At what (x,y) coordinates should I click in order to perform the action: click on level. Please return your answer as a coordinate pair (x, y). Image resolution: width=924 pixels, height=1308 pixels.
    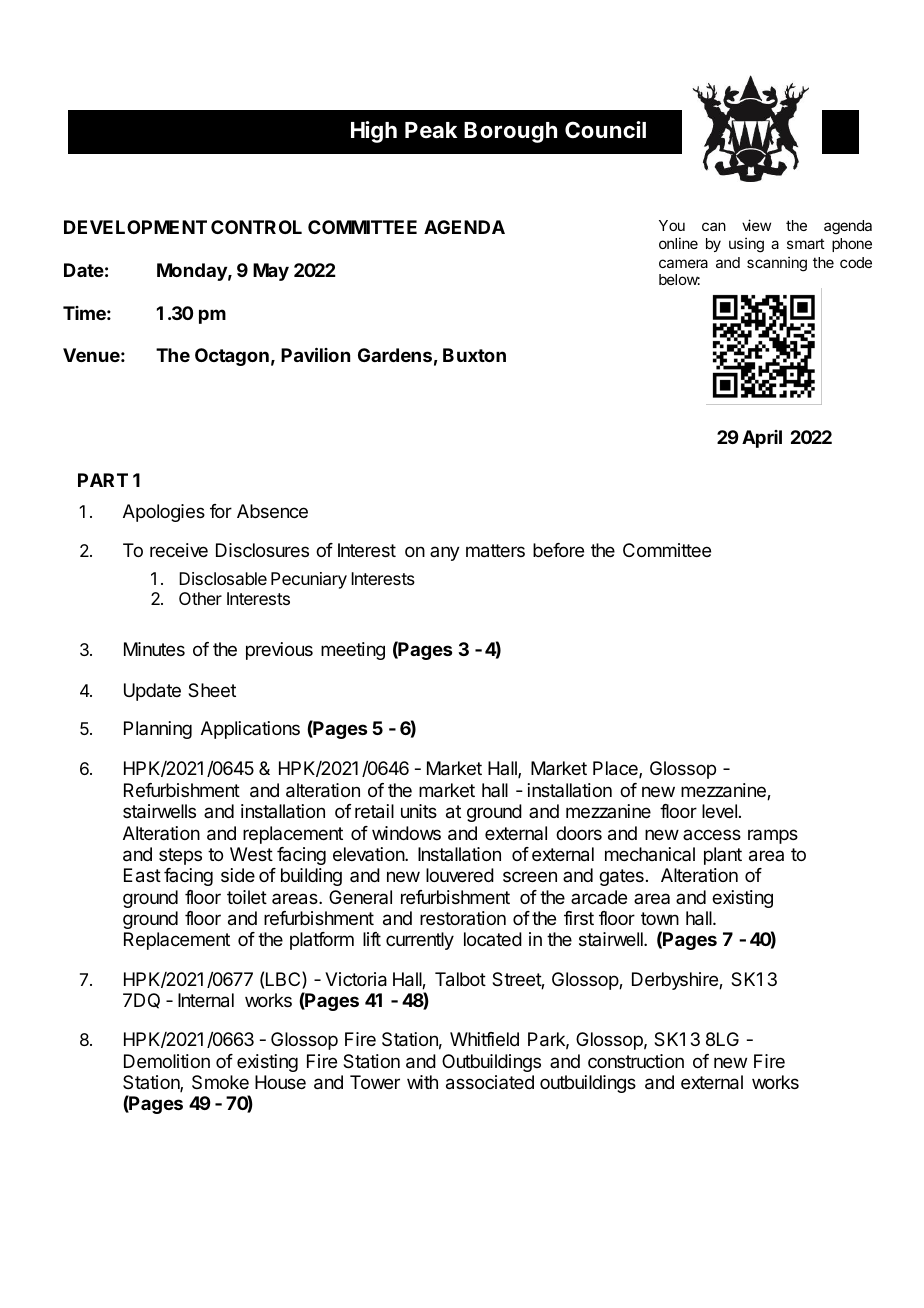
    Looking at the image, I should click on (719, 811).
